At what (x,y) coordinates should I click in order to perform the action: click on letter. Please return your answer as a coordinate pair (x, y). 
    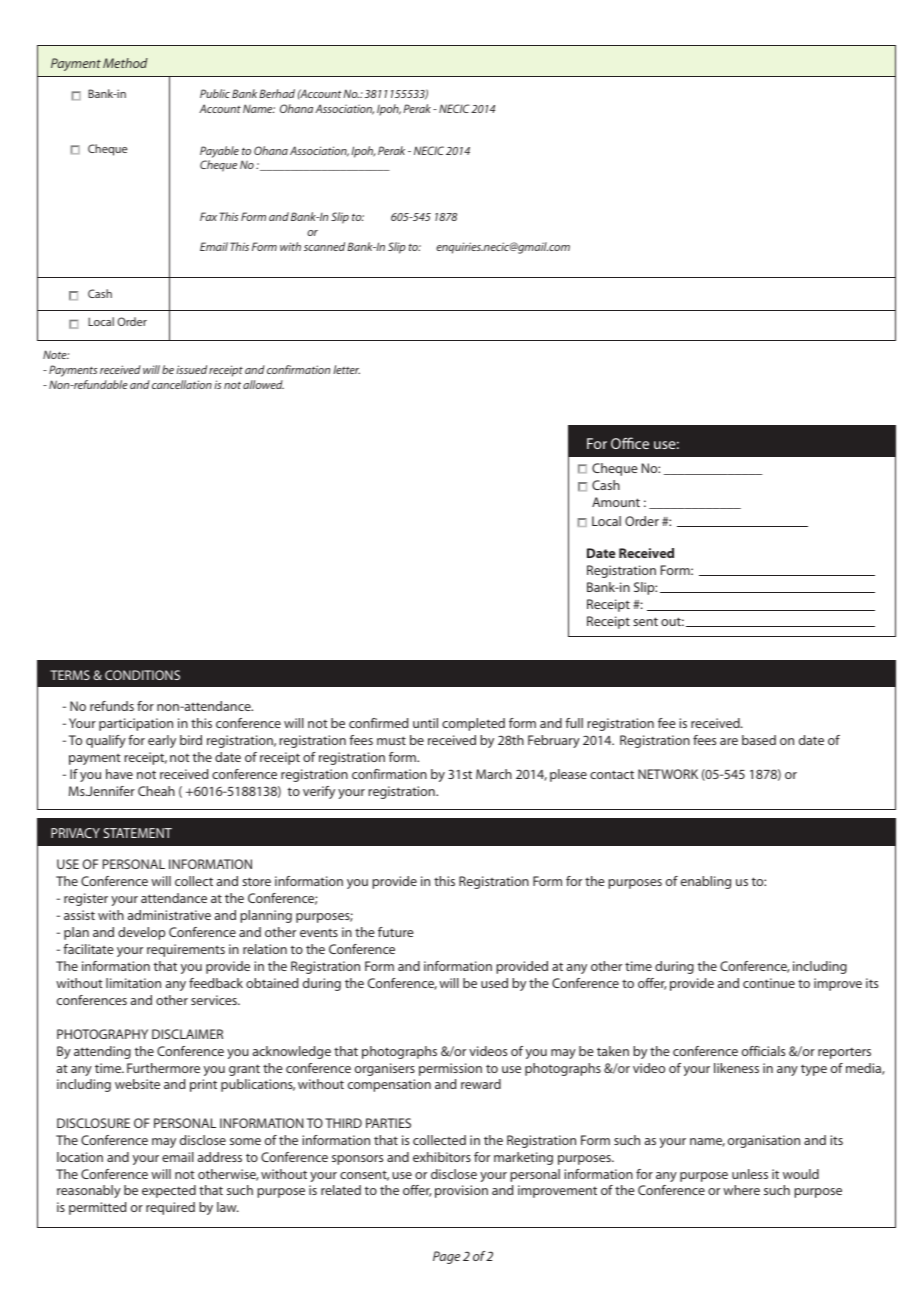
    Looking at the image, I should click on (346, 369).
